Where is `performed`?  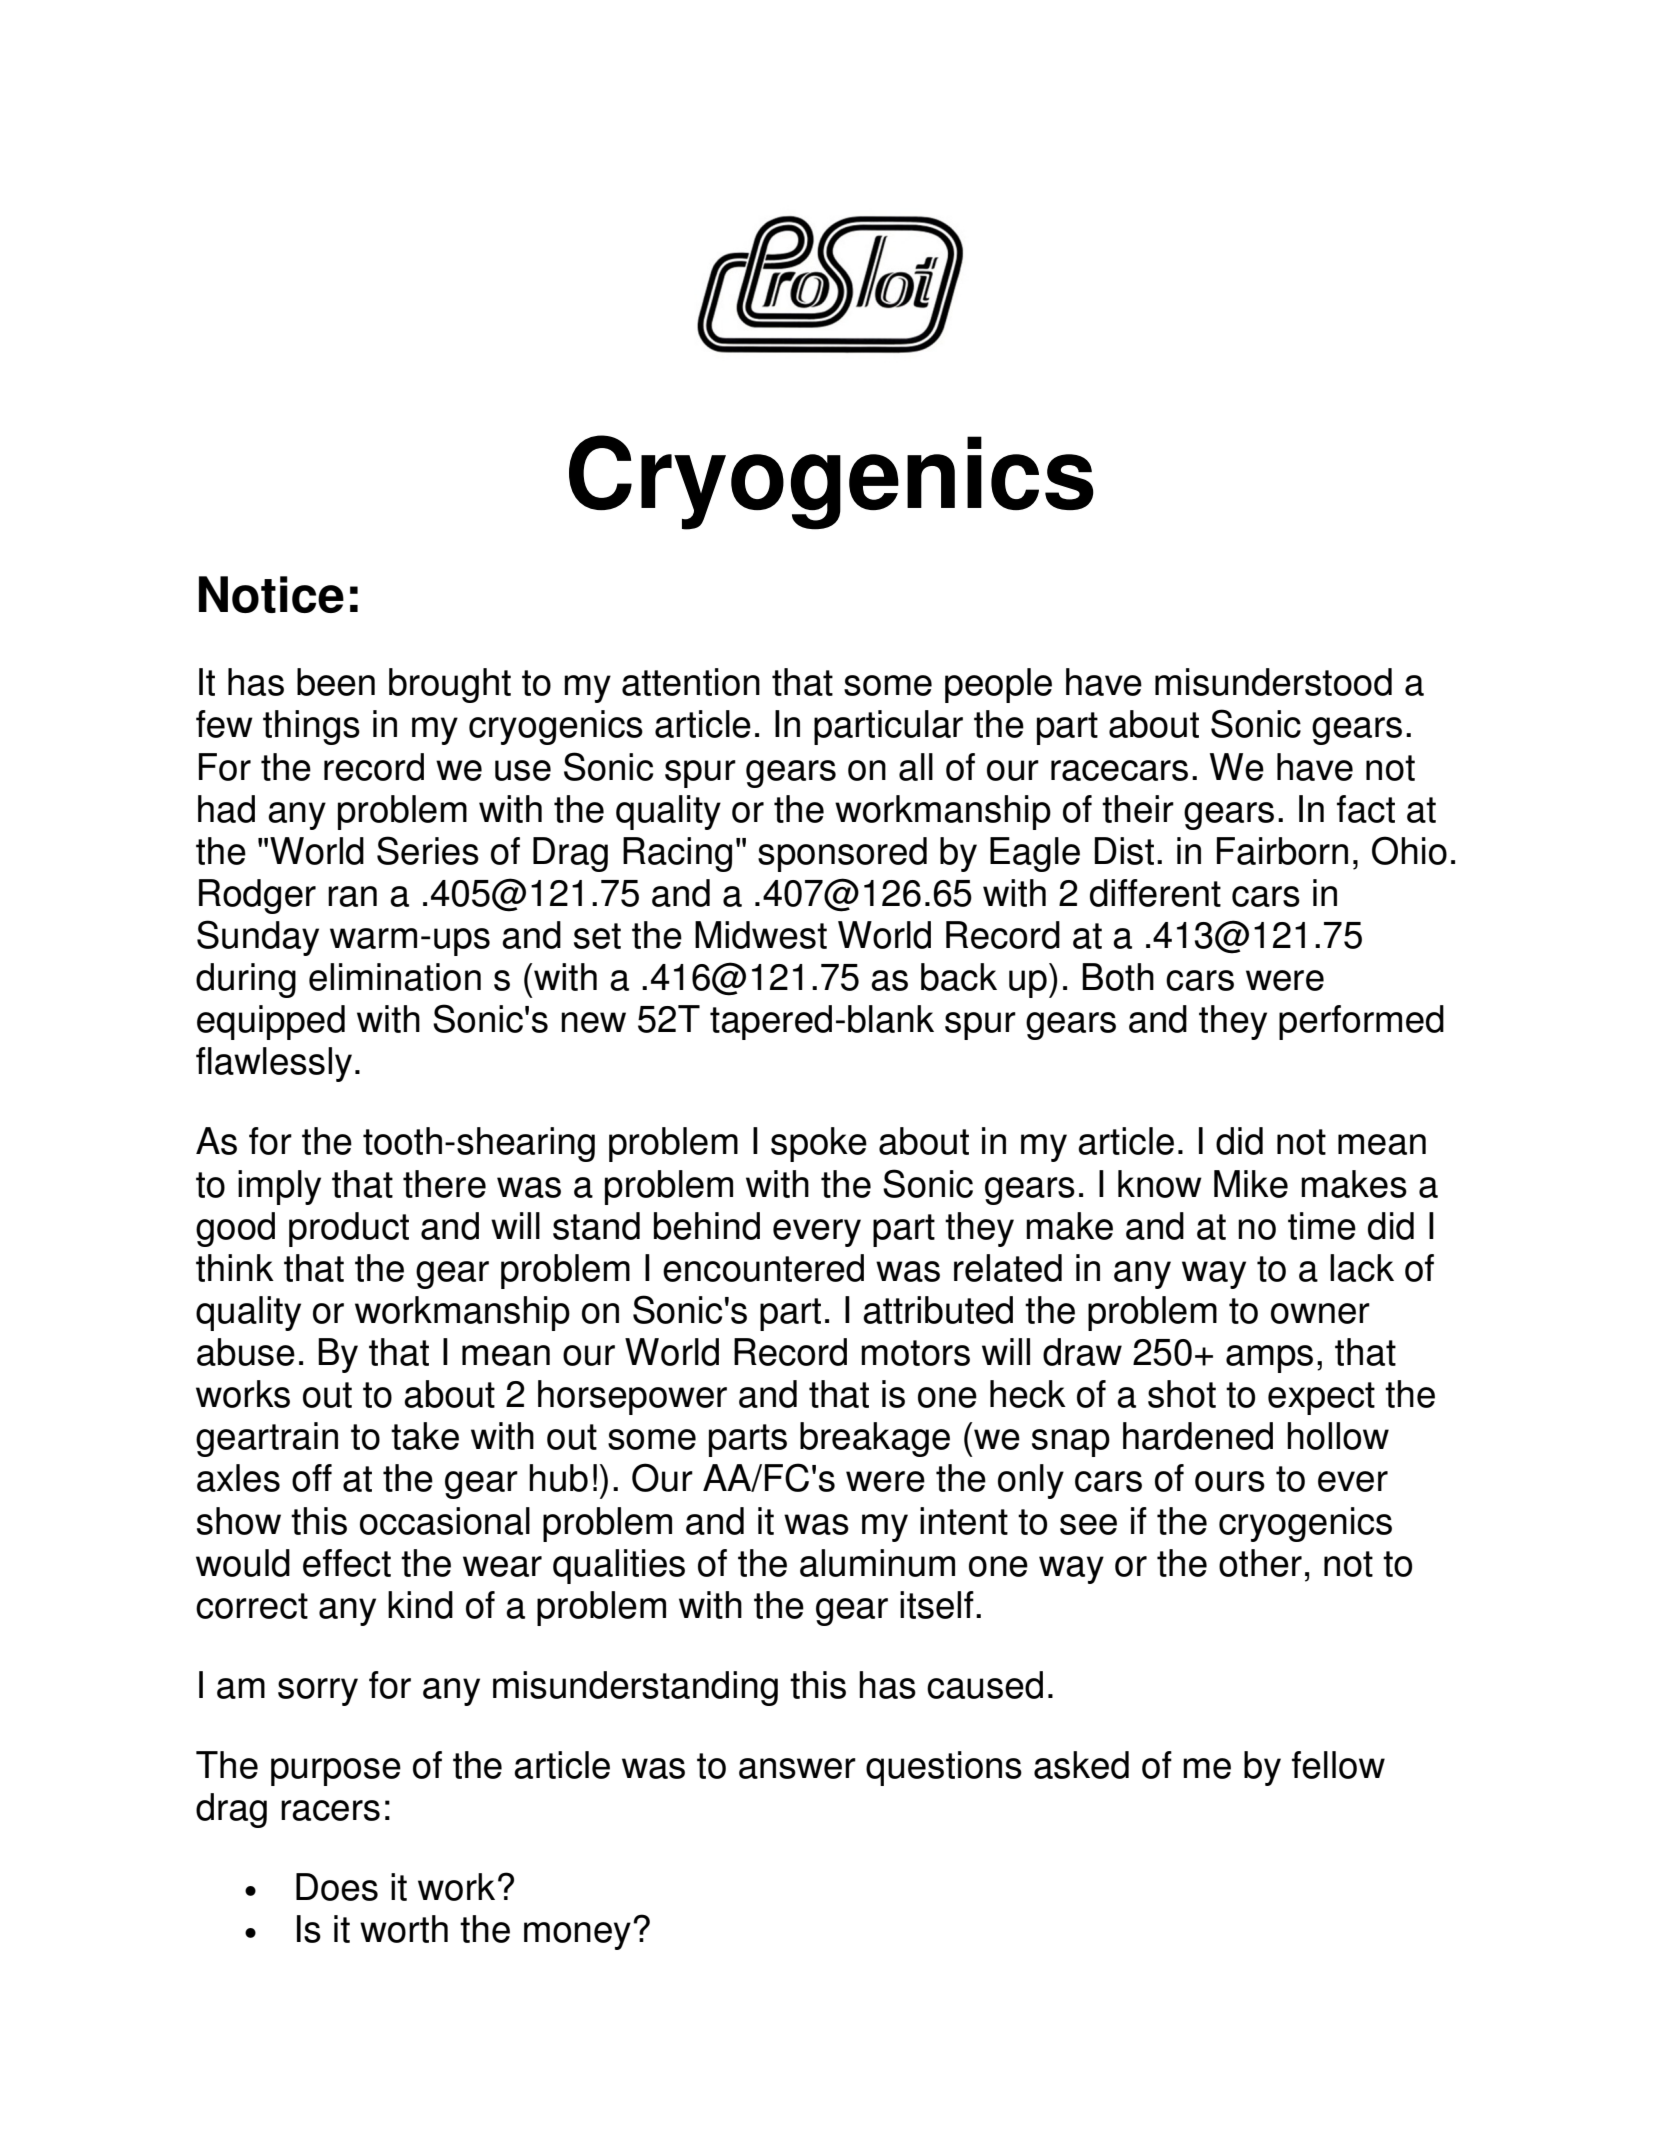 performed is located at coordinates (1361, 1022).
